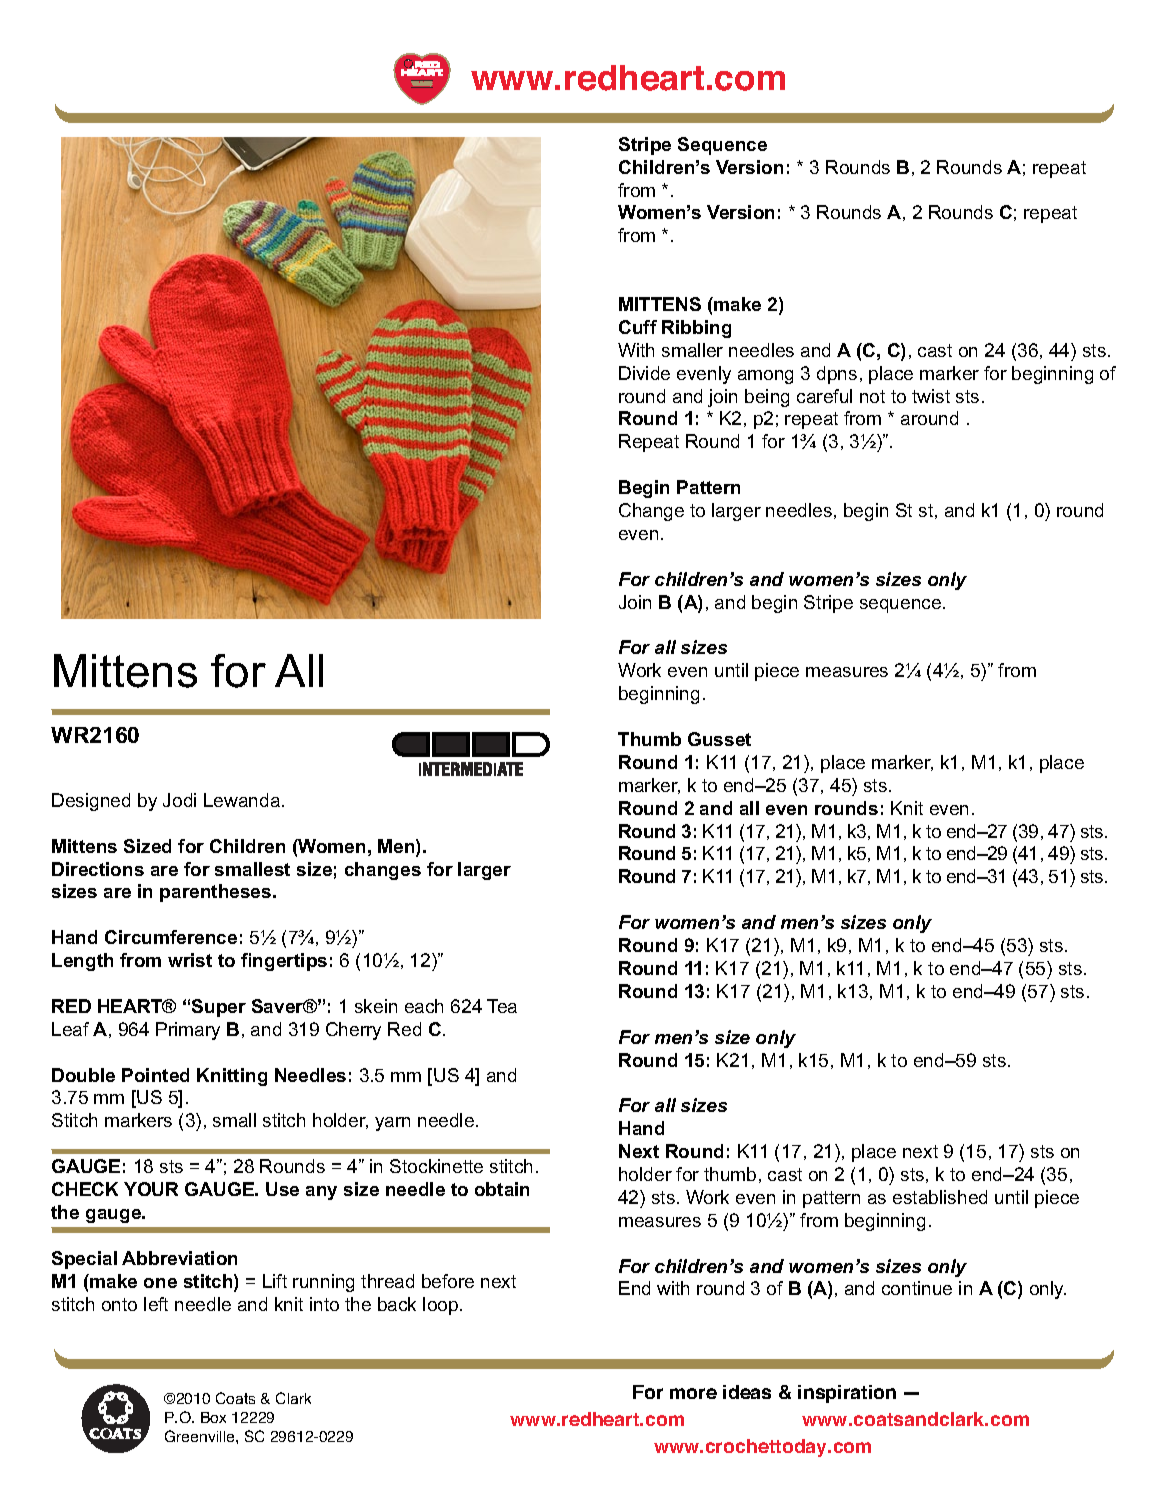 The image size is (1168, 1511). What do you see at coordinates (442, 1306) in the screenshot?
I see `loop` at bounding box center [442, 1306].
